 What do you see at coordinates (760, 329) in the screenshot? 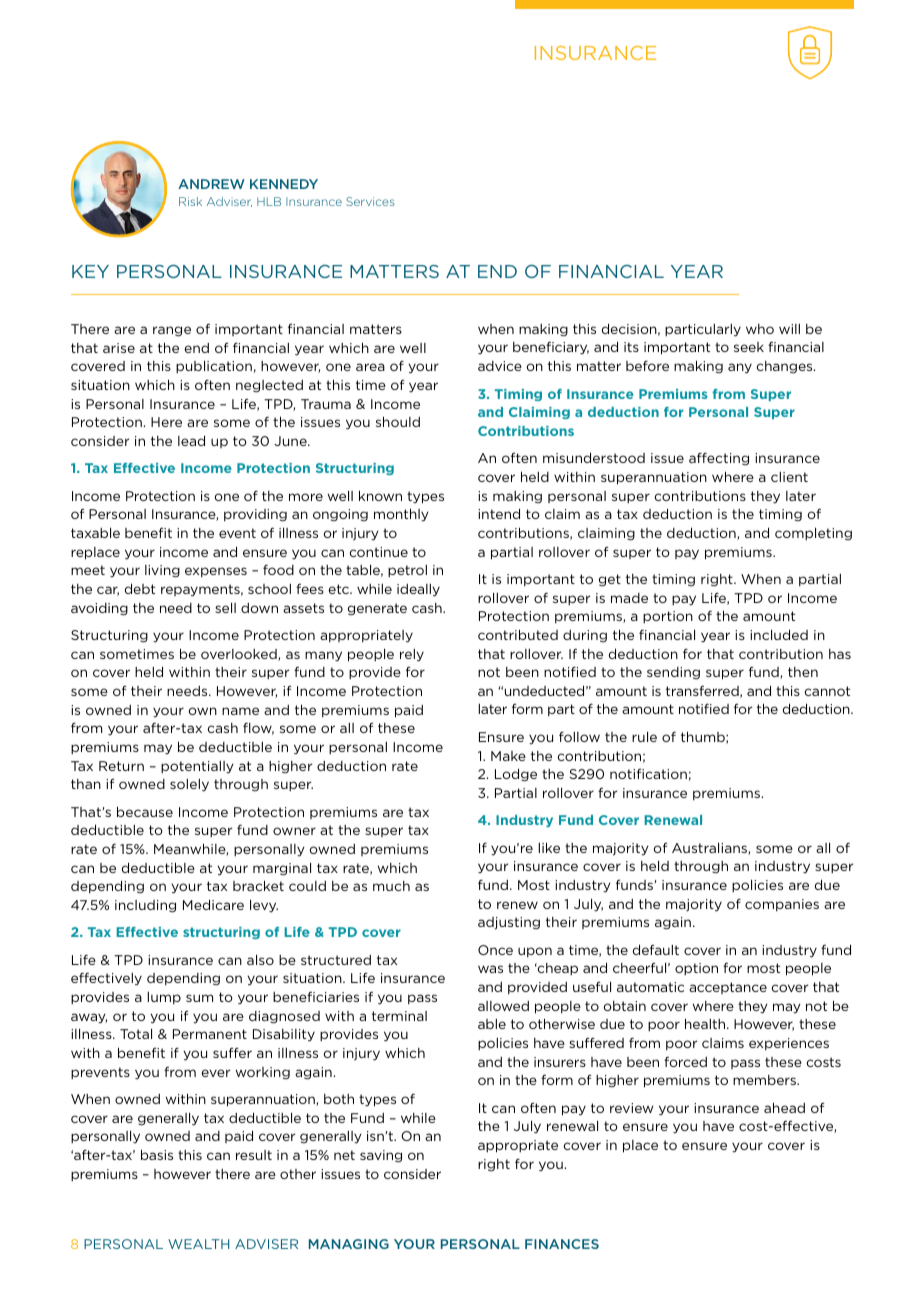
I see `who` at bounding box center [760, 329].
